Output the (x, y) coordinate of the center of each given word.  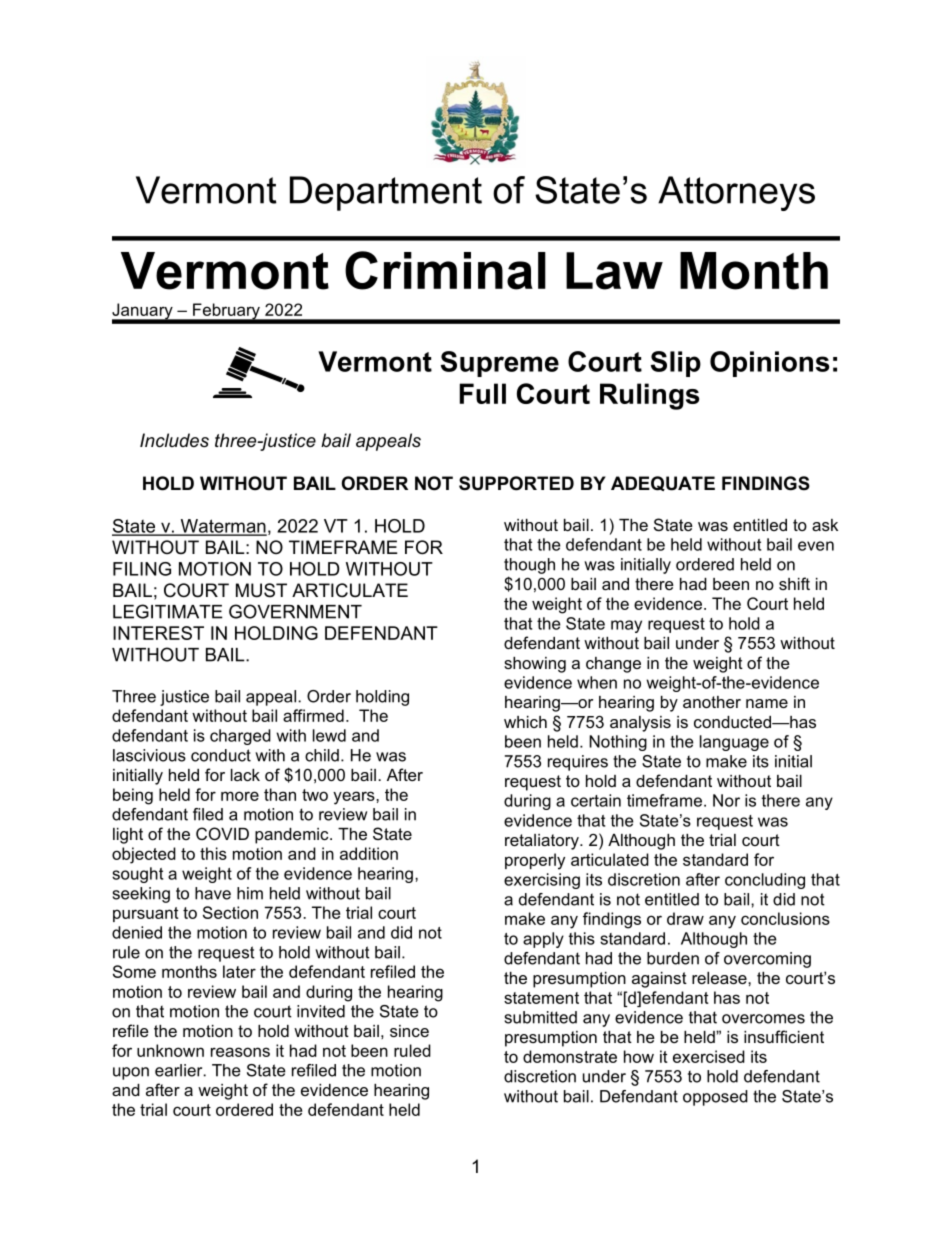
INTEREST (158, 633)
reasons (240, 1052)
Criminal (445, 270)
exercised (709, 1056)
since (409, 1031)
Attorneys (736, 193)
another (712, 702)
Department (386, 193)
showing (535, 665)
